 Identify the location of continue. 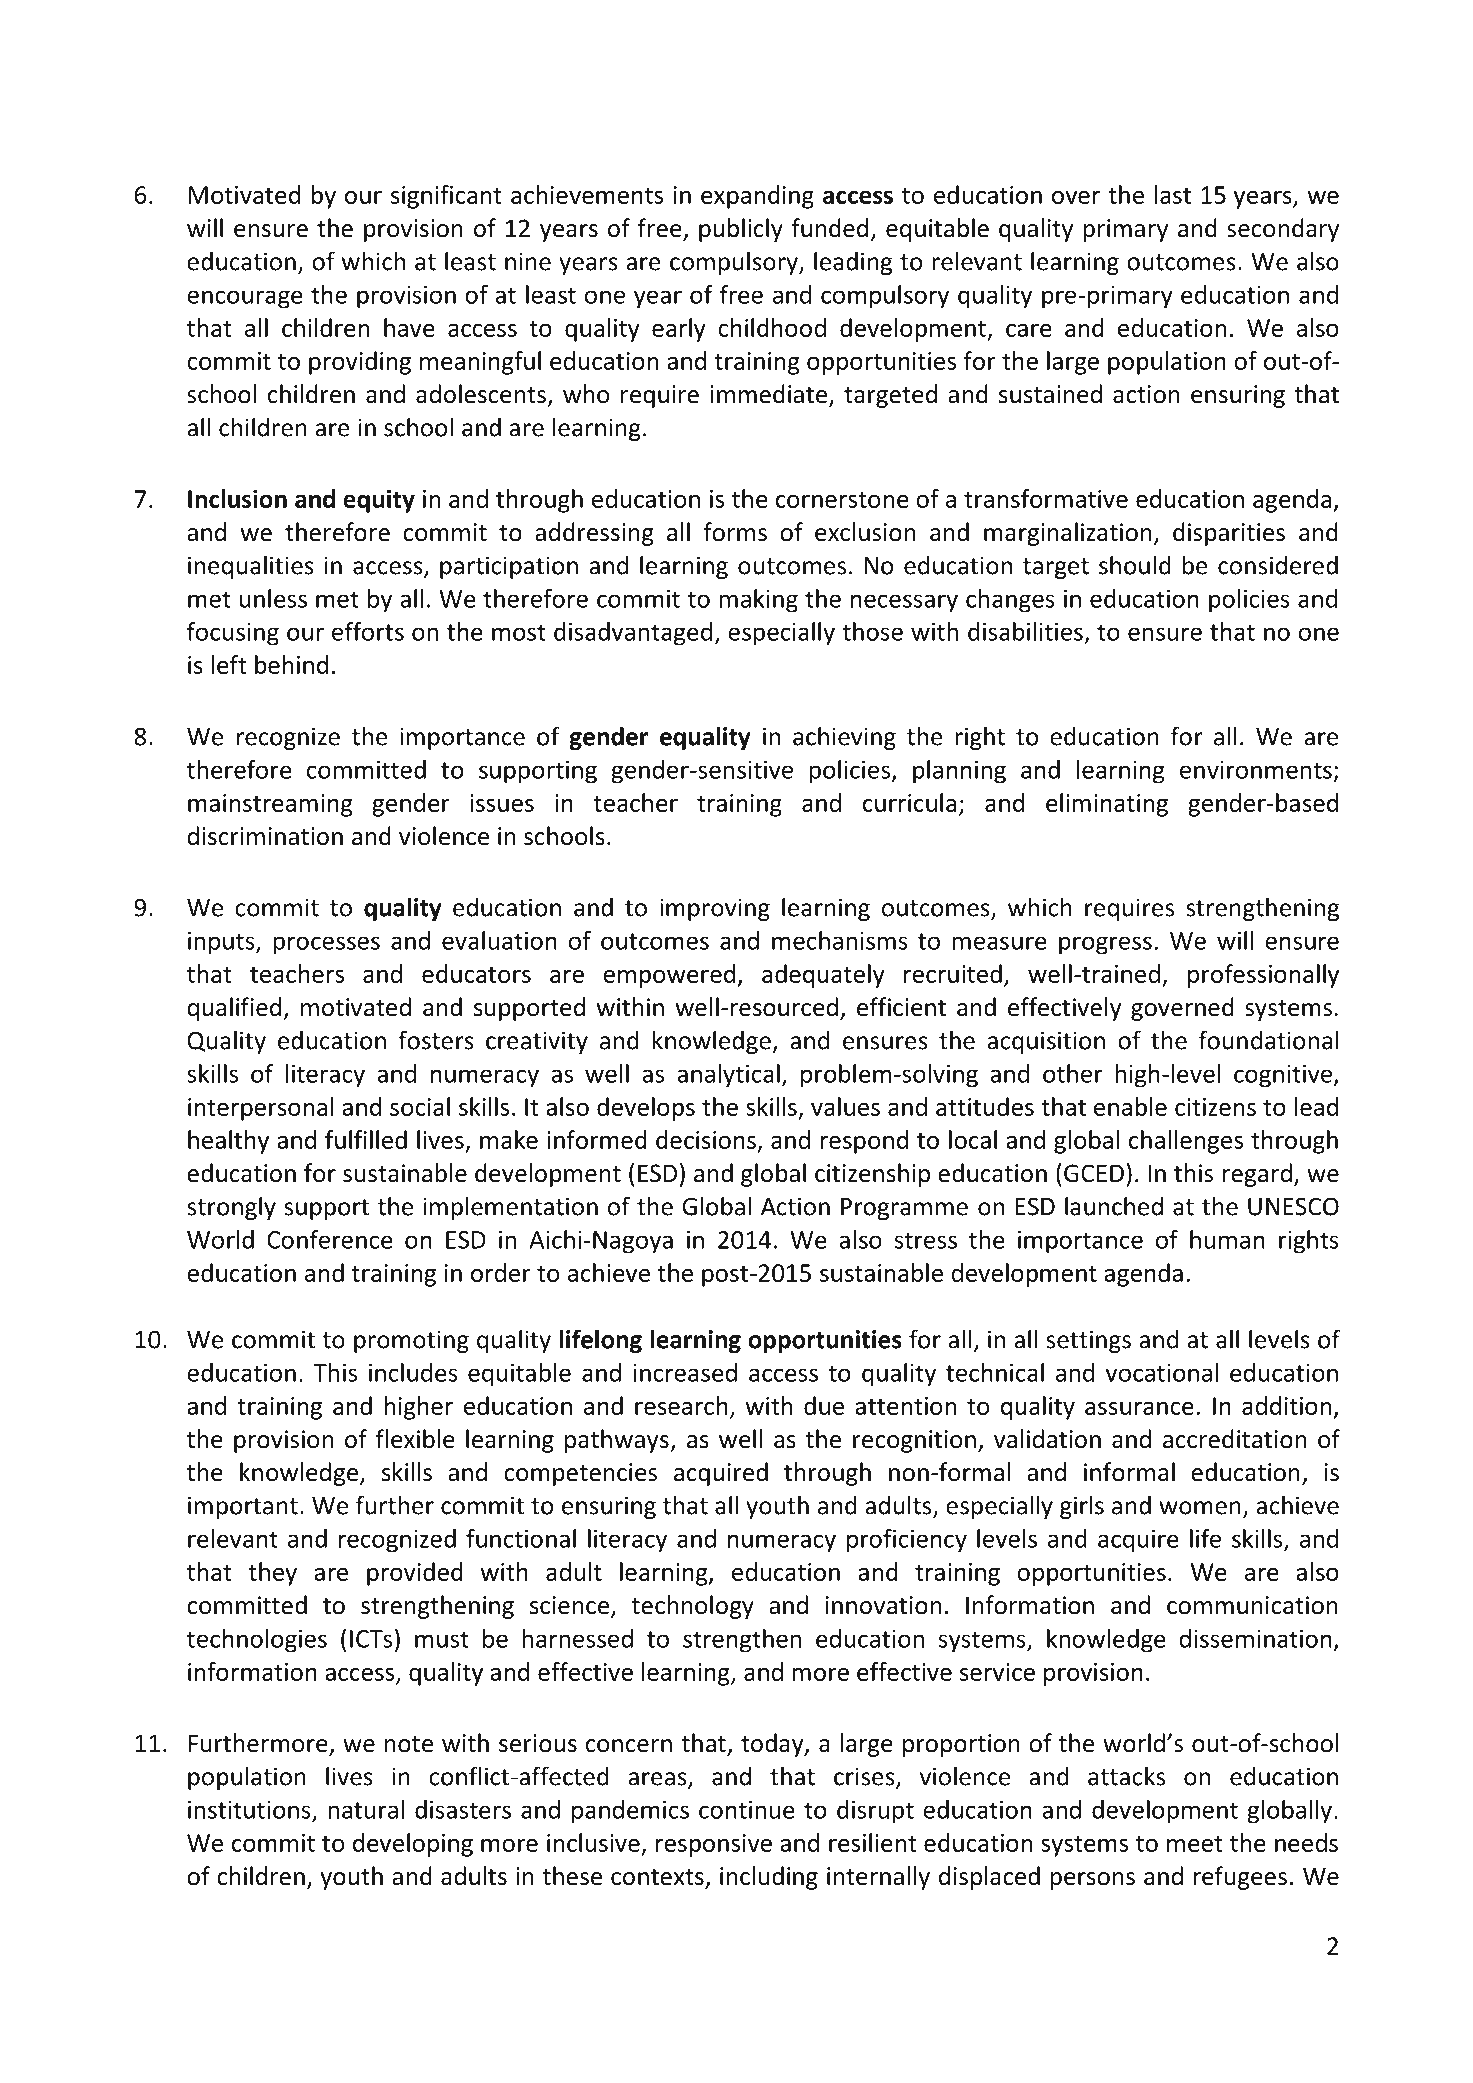
(747, 1810).
